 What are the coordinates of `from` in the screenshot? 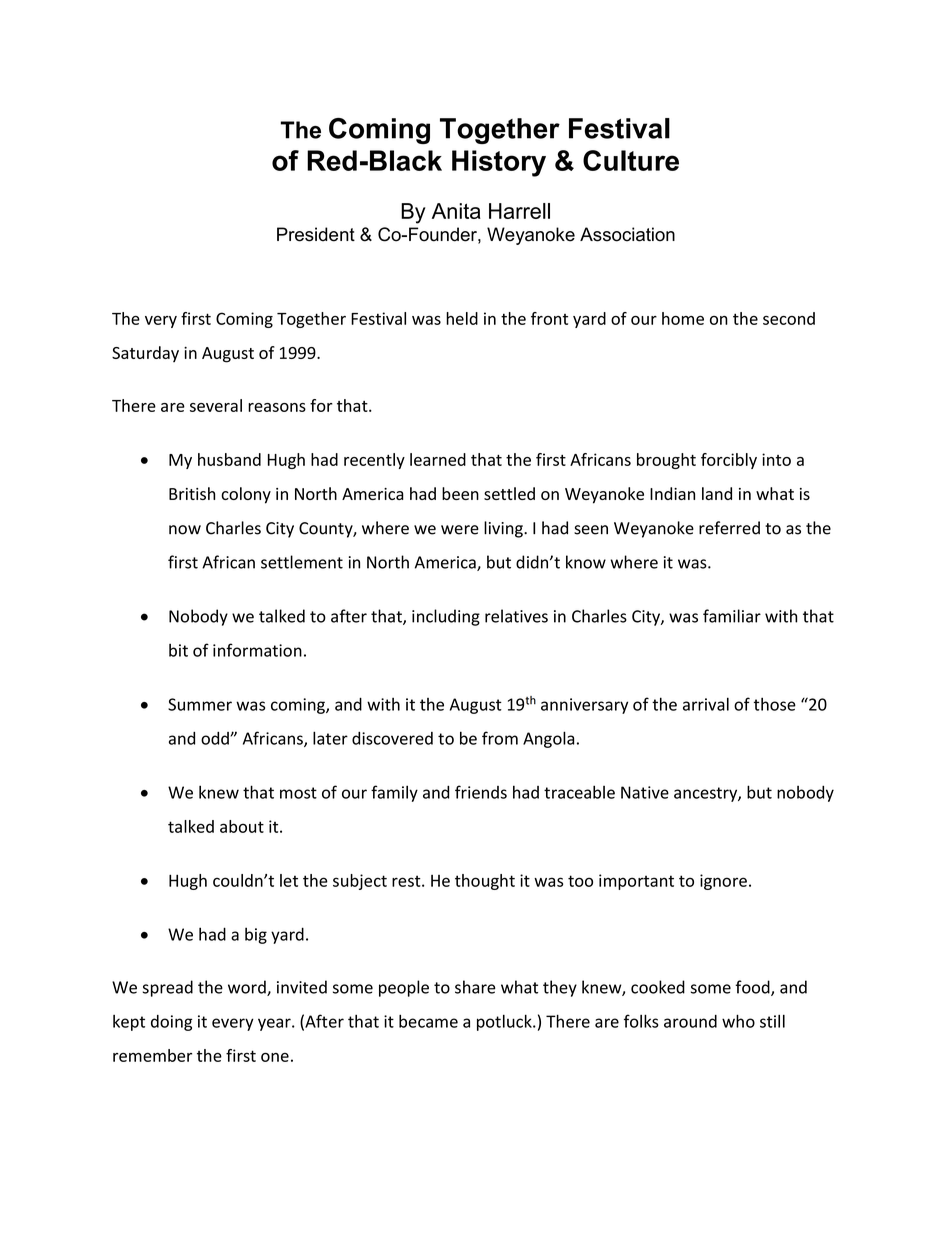 It's located at (500, 738).
